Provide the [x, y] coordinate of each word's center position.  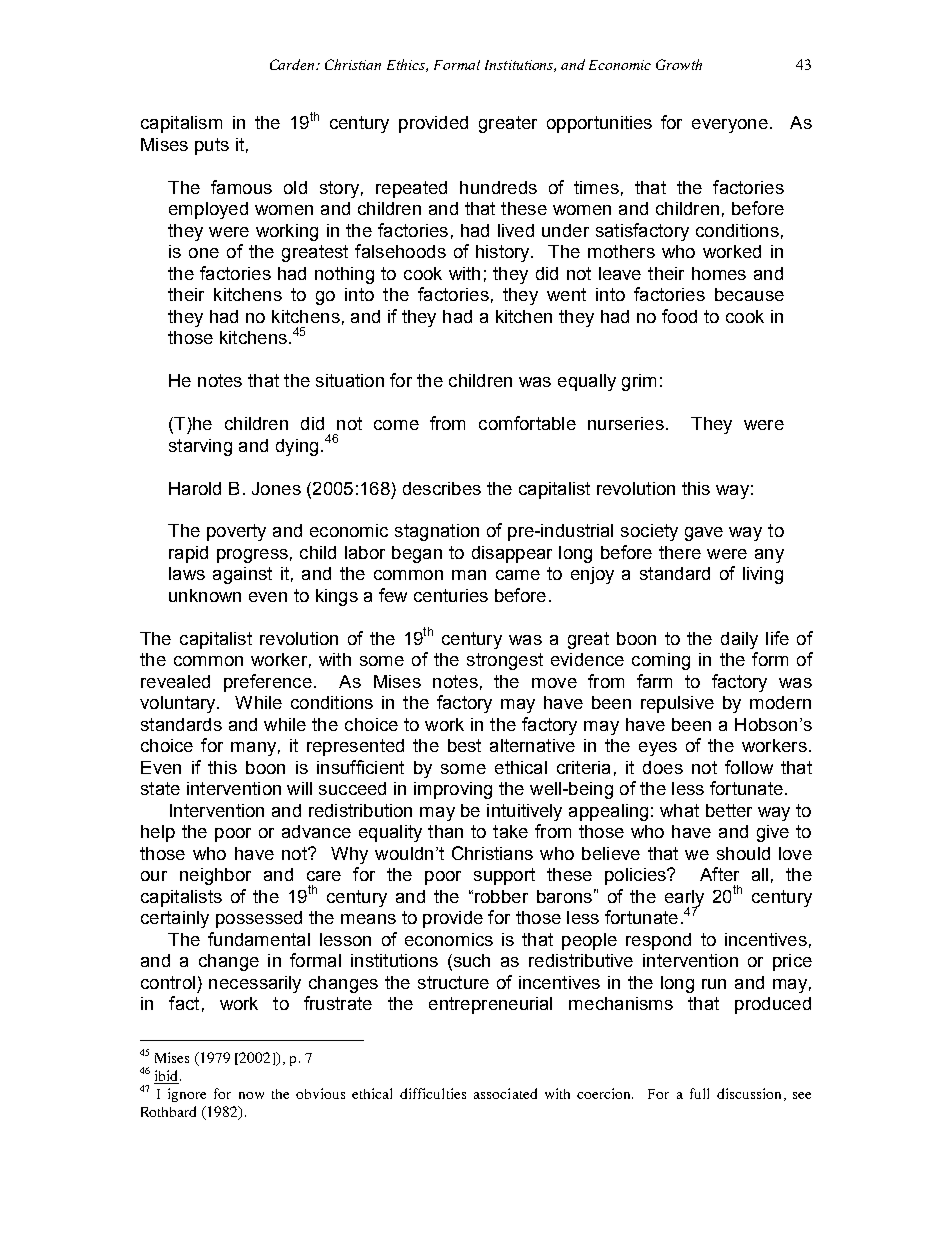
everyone [730, 126]
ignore [187, 1095]
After [719, 874]
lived [516, 230]
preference [268, 683]
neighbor [215, 876]
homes [719, 273]
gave [704, 534]
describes [442, 488]
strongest [505, 661]
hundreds [498, 187]
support [504, 876]
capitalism [181, 124]
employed [208, 210]
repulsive [677, 704]
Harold [195, 488]
